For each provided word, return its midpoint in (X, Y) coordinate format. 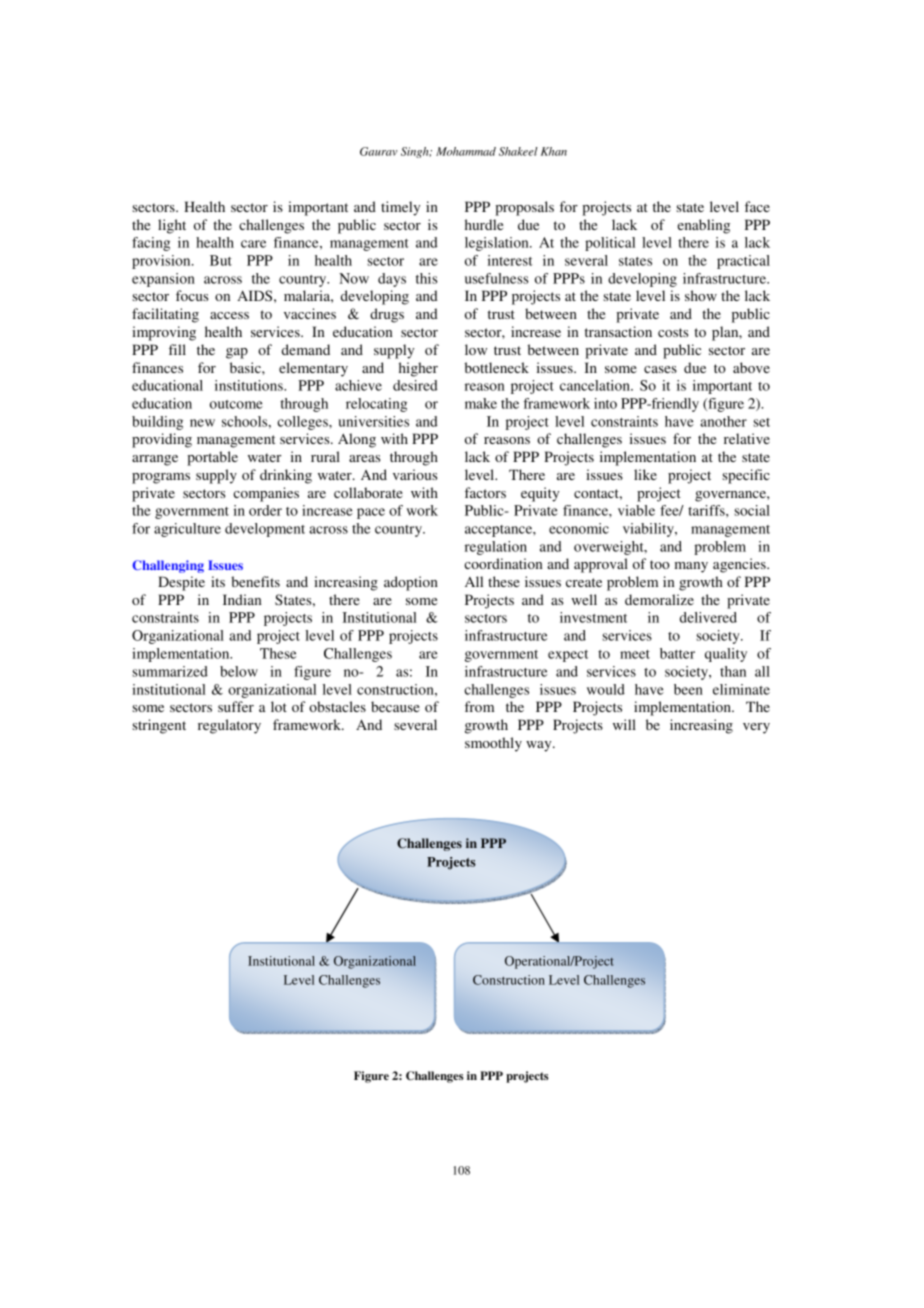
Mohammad (466, 151)
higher (418, 369)
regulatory (229, 726)
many (691, 567)
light (172, 226)
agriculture (187, 530)
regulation (496, 548)
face (757, 206)
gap (237, 353)
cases (660, 369)
